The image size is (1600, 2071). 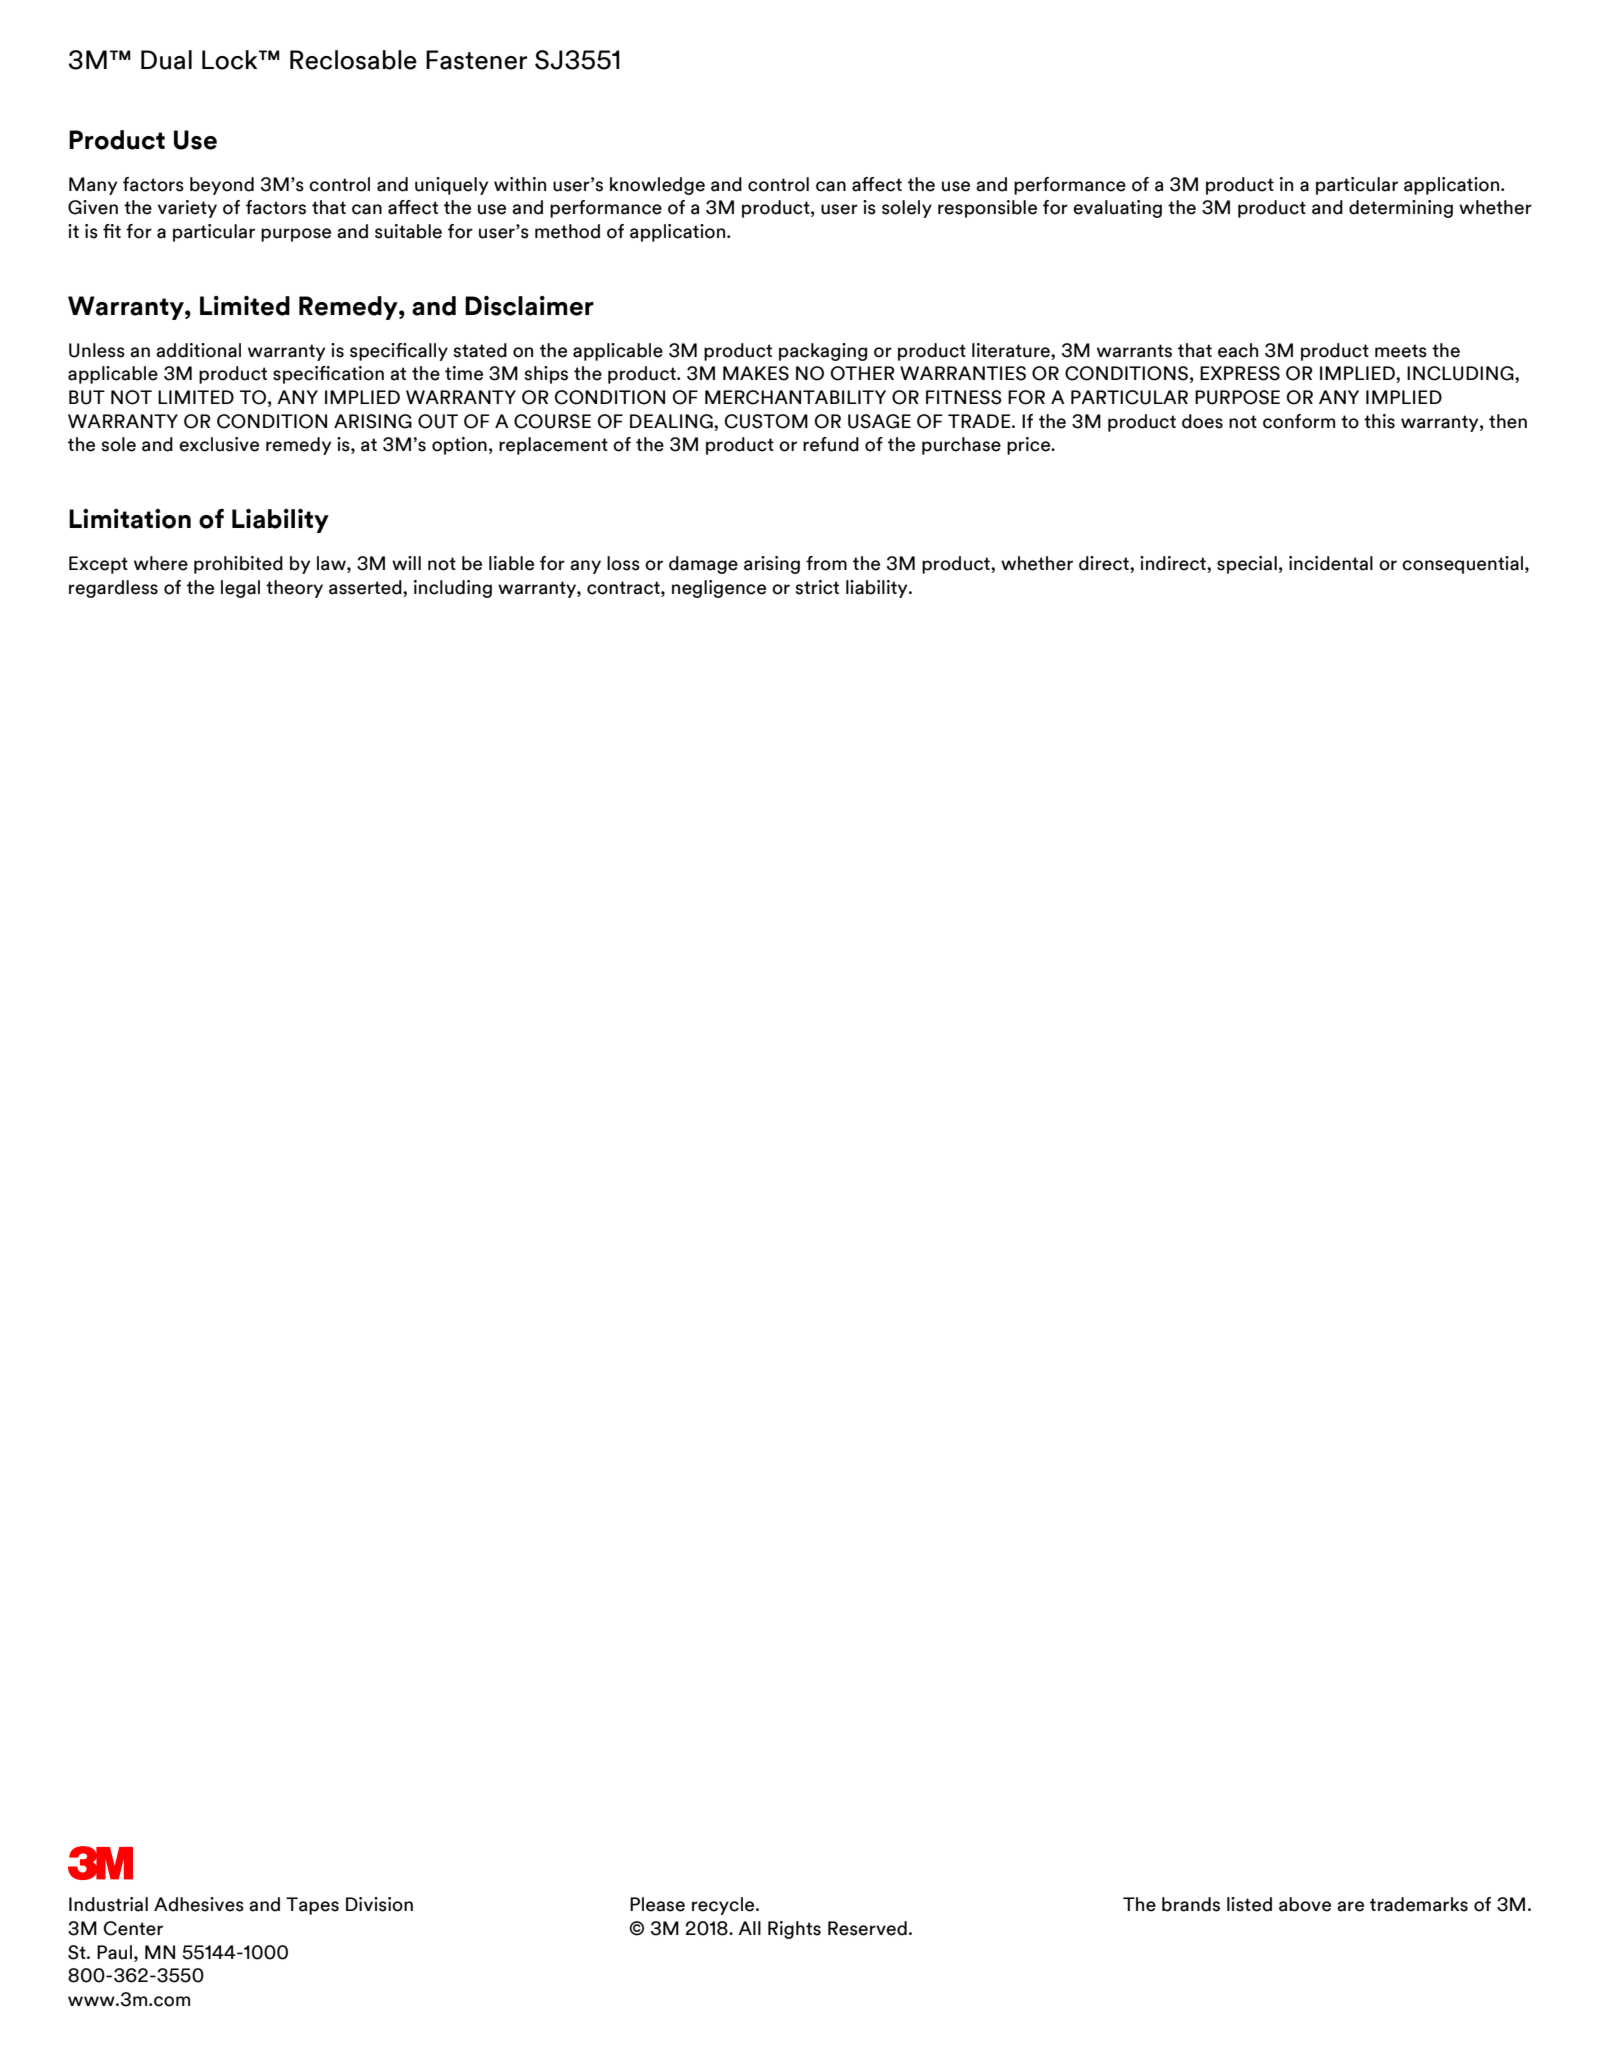 What do you see at coordinates (794, 1930) in the image?
I see `Rights` at bounding box center [794, 1930].
